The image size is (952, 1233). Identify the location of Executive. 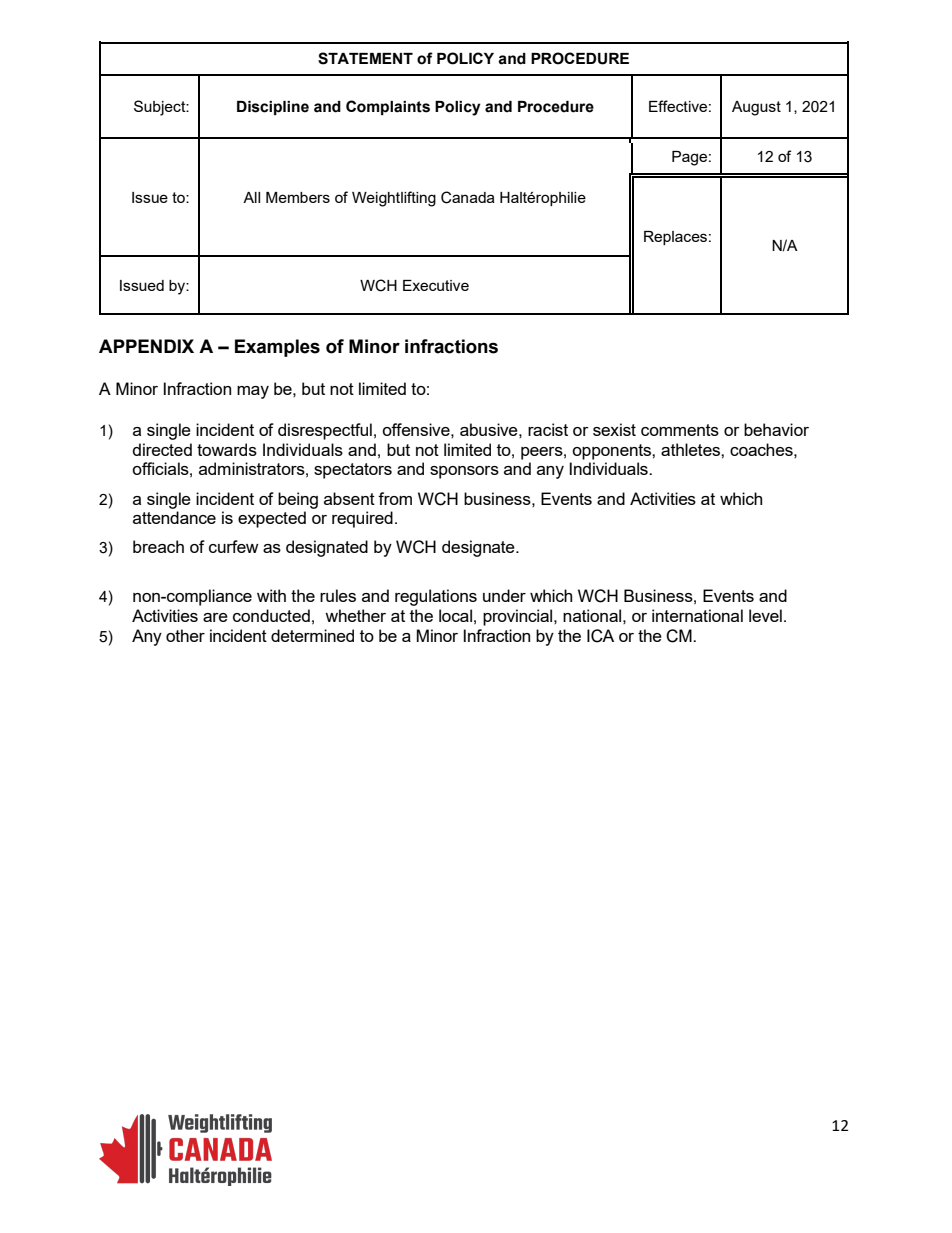
(436, 285).
